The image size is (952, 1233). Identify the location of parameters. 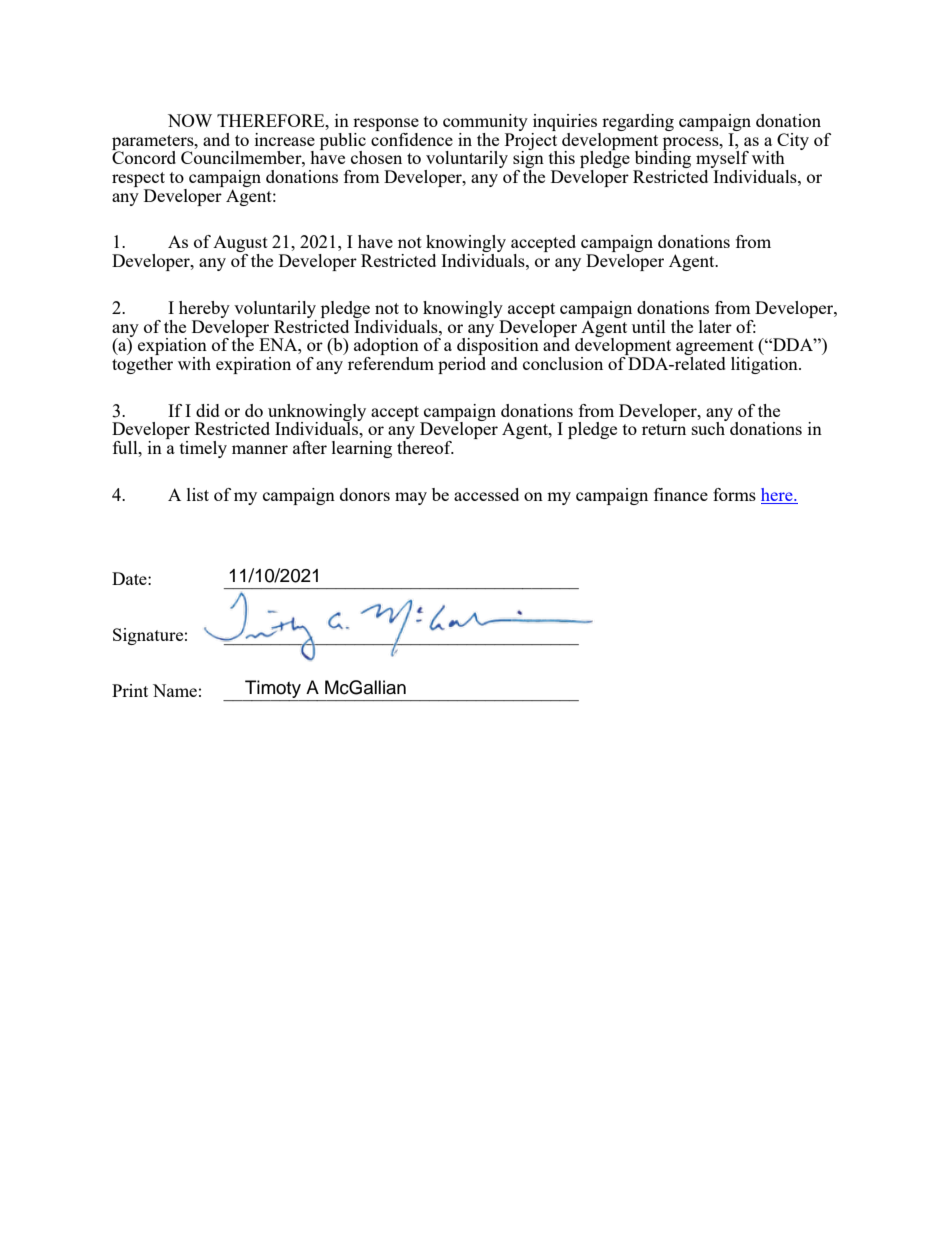
(154, 143).
